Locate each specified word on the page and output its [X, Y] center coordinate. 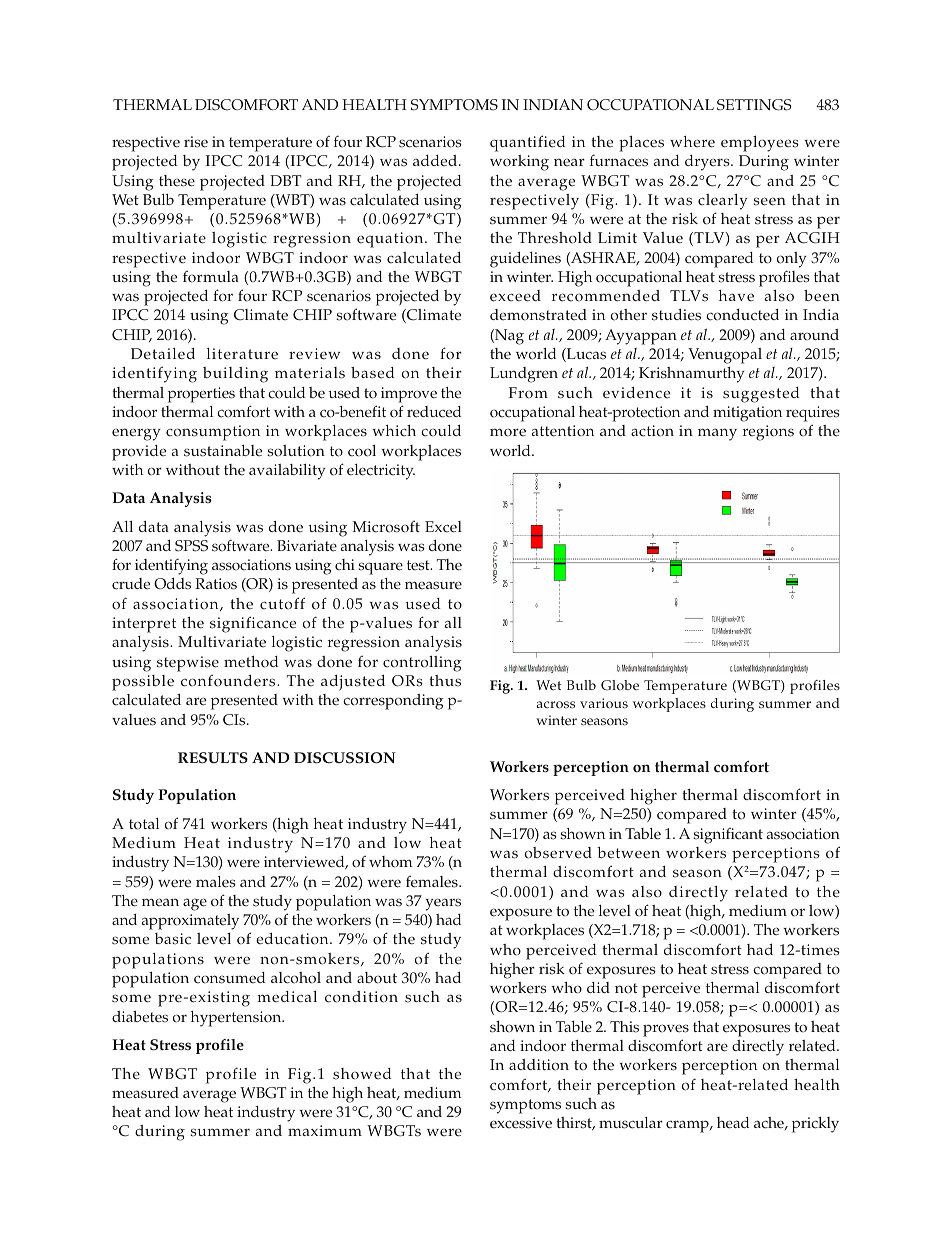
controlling [422, 664]
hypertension [237, 1019]
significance [253, 624]
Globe [620, 685]
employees [760, 144]
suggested [761, 395]
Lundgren [524, 375]
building [235, 375]
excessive [521, 1123]
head [733, 1123]
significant [728, 836]
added [436, 161]
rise [196, 142]
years [443, 904]
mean [160, 902]
